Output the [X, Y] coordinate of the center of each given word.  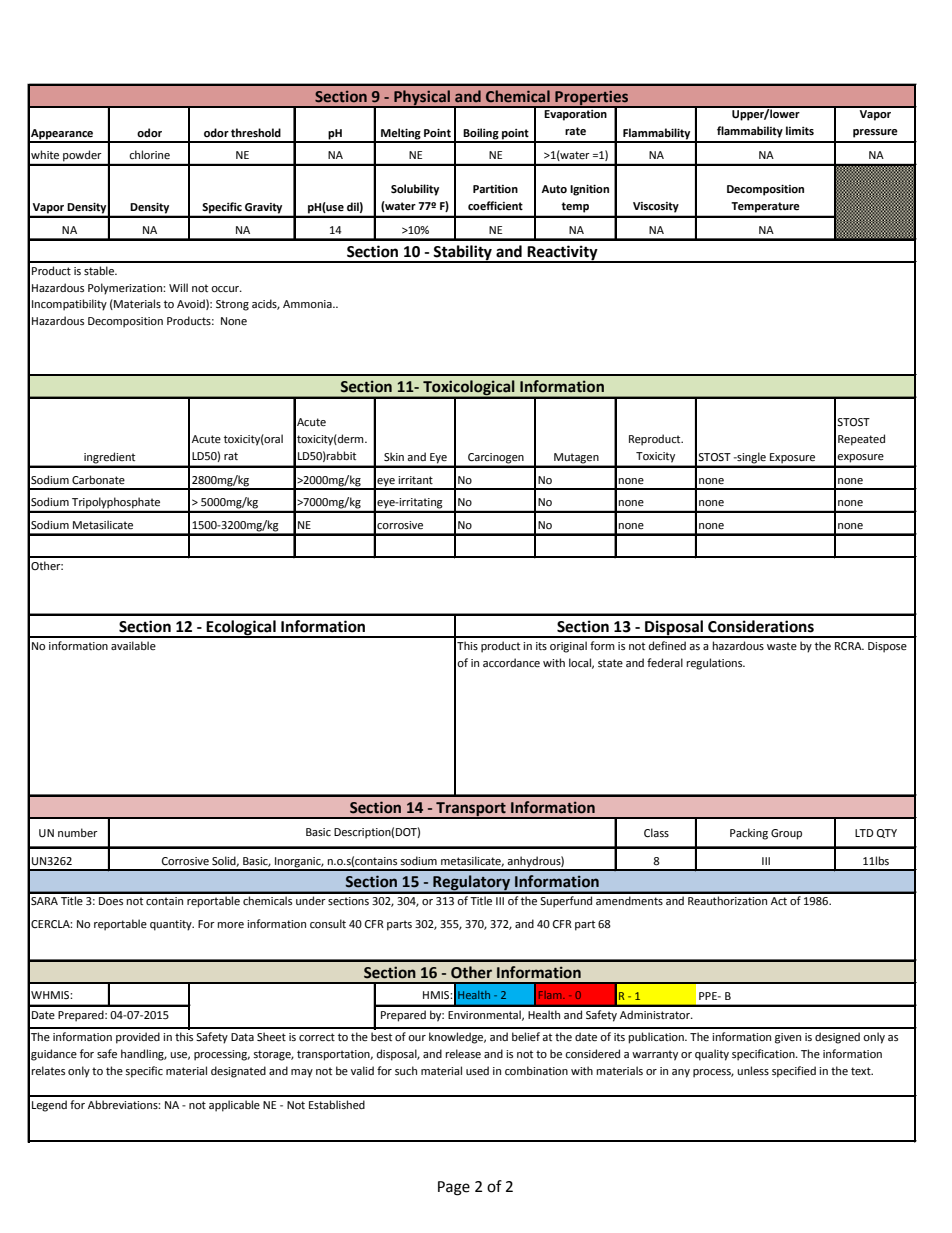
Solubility [415, 190]
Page [454, 1188]
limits [800, 131]
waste [782, 646]
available [133, 645]
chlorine [149, 155]
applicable [234, 1106]
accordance [511, 663]
